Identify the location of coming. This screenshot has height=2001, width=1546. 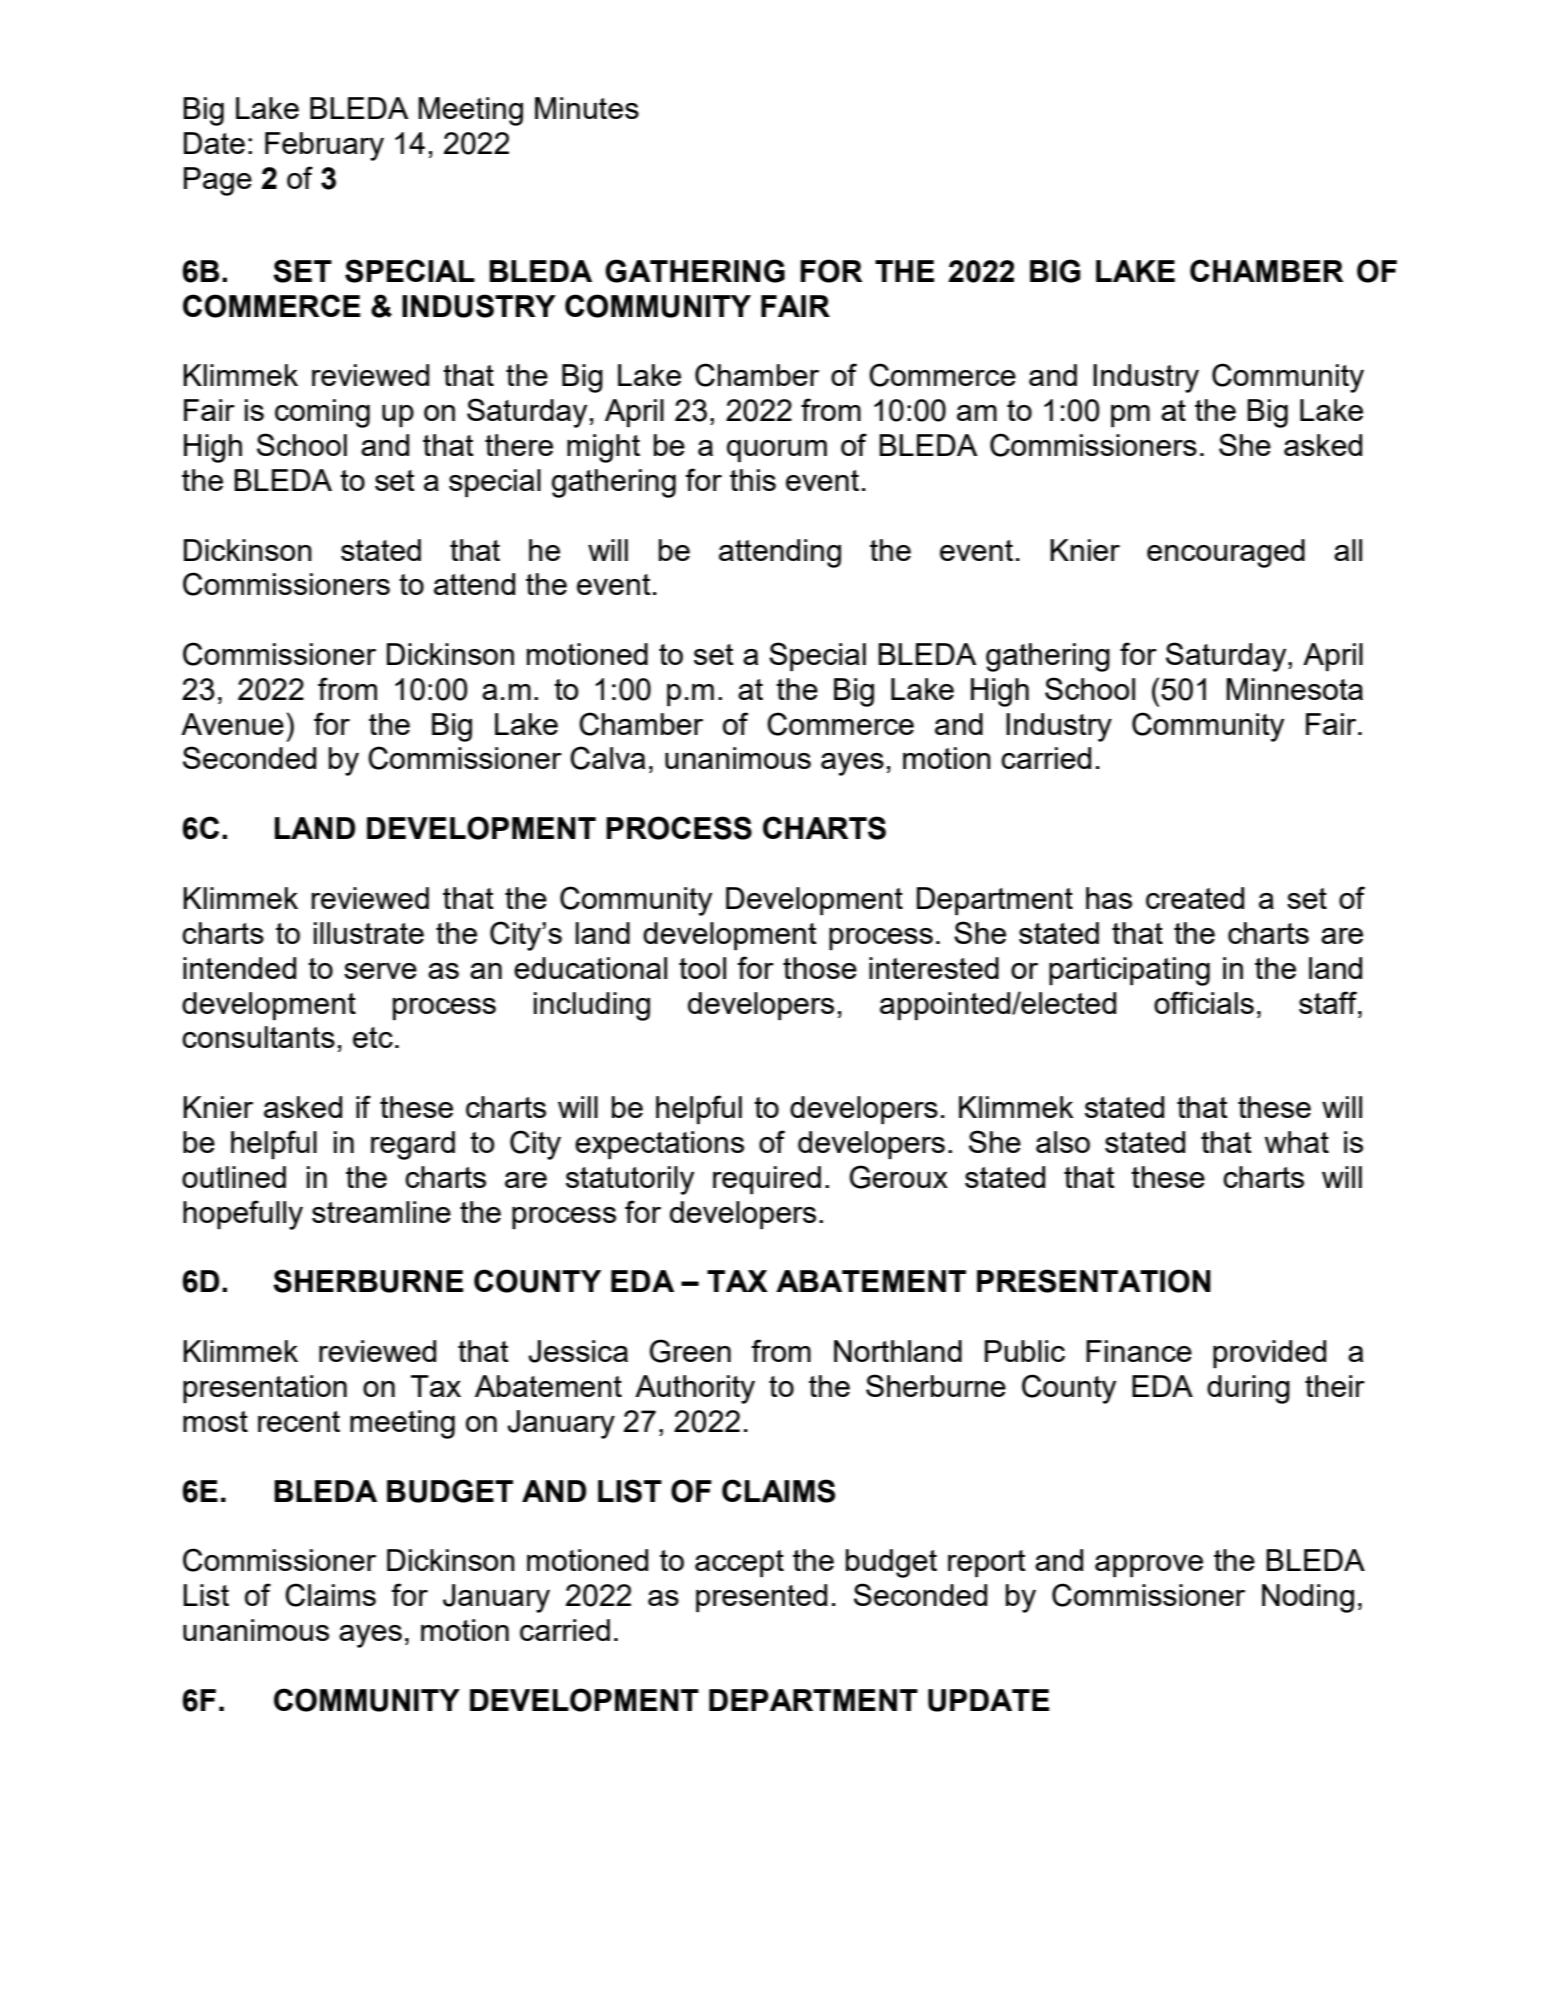
(322, 413).
